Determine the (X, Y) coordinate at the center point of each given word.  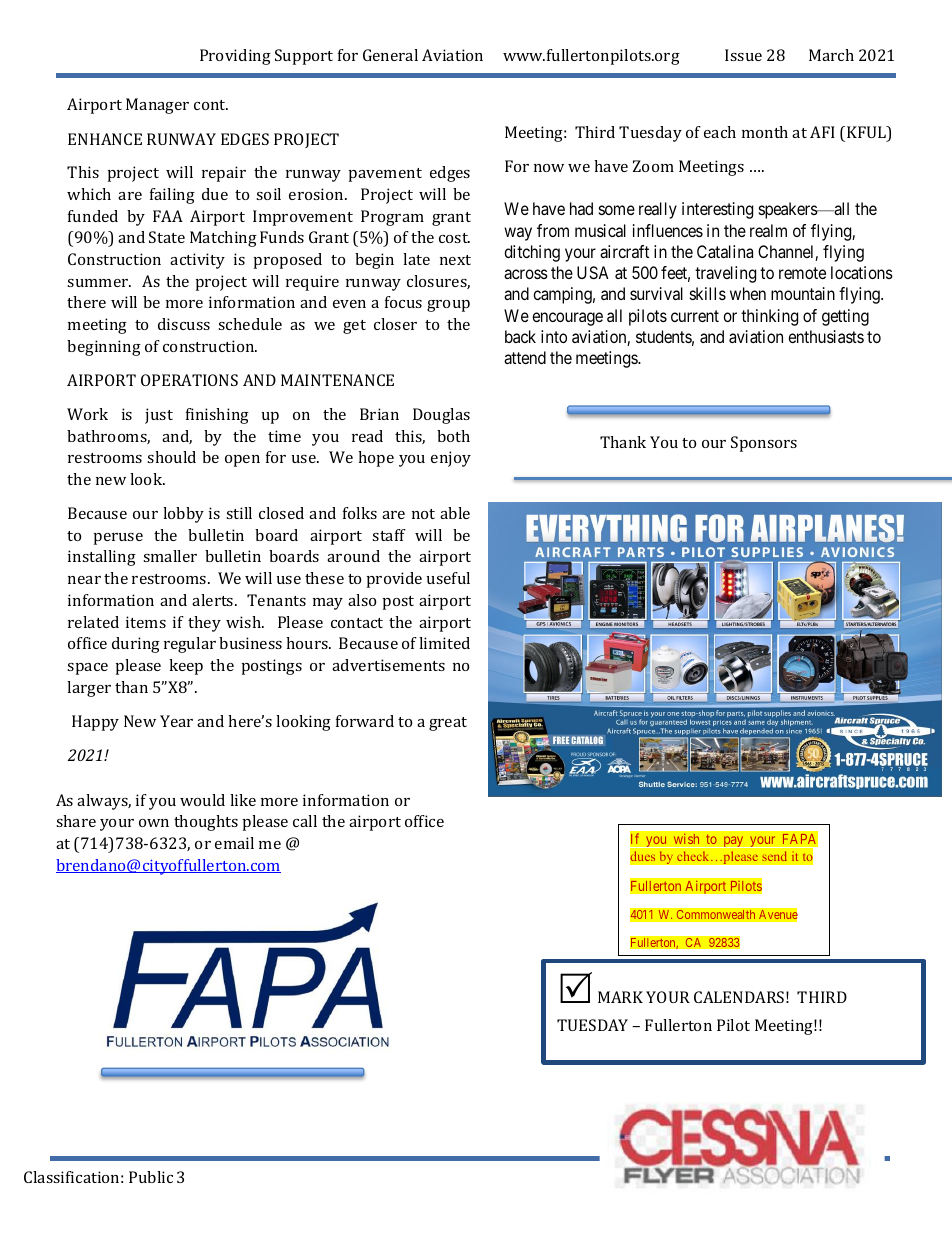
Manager (157, 106)
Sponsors (764, 444)
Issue (743, 55)
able (455, 513)
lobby (183, 515)
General (390, 55)
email (234, 843)
